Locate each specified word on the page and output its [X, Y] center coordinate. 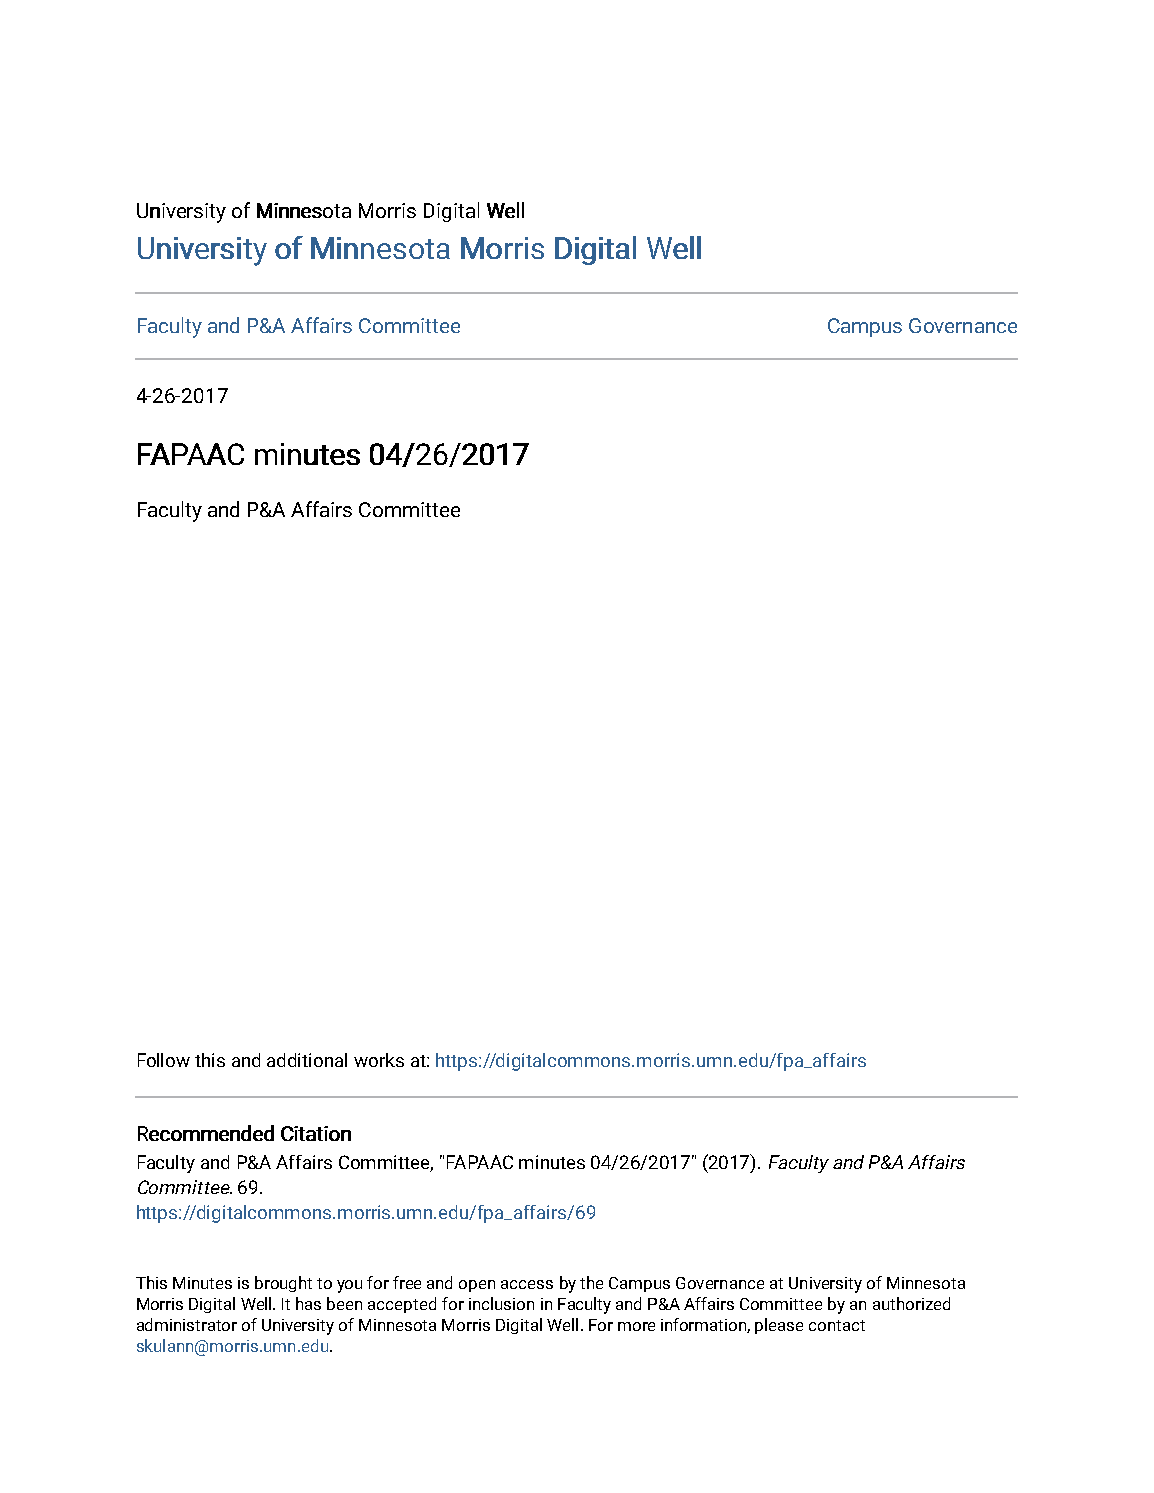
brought [283, 1284]
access [527, 1284]
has [308, 1303]
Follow [164, 1060]
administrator [187, 1324]
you [349, 1286]
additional [307, 1060]
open [477, 1286]
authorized [911, 1303]
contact [837, 1325]
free [407, 1282]
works [379, 1060]
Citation [316, 1133]
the [591, 1282]
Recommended [206, 1133]
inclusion [501, 1303]
